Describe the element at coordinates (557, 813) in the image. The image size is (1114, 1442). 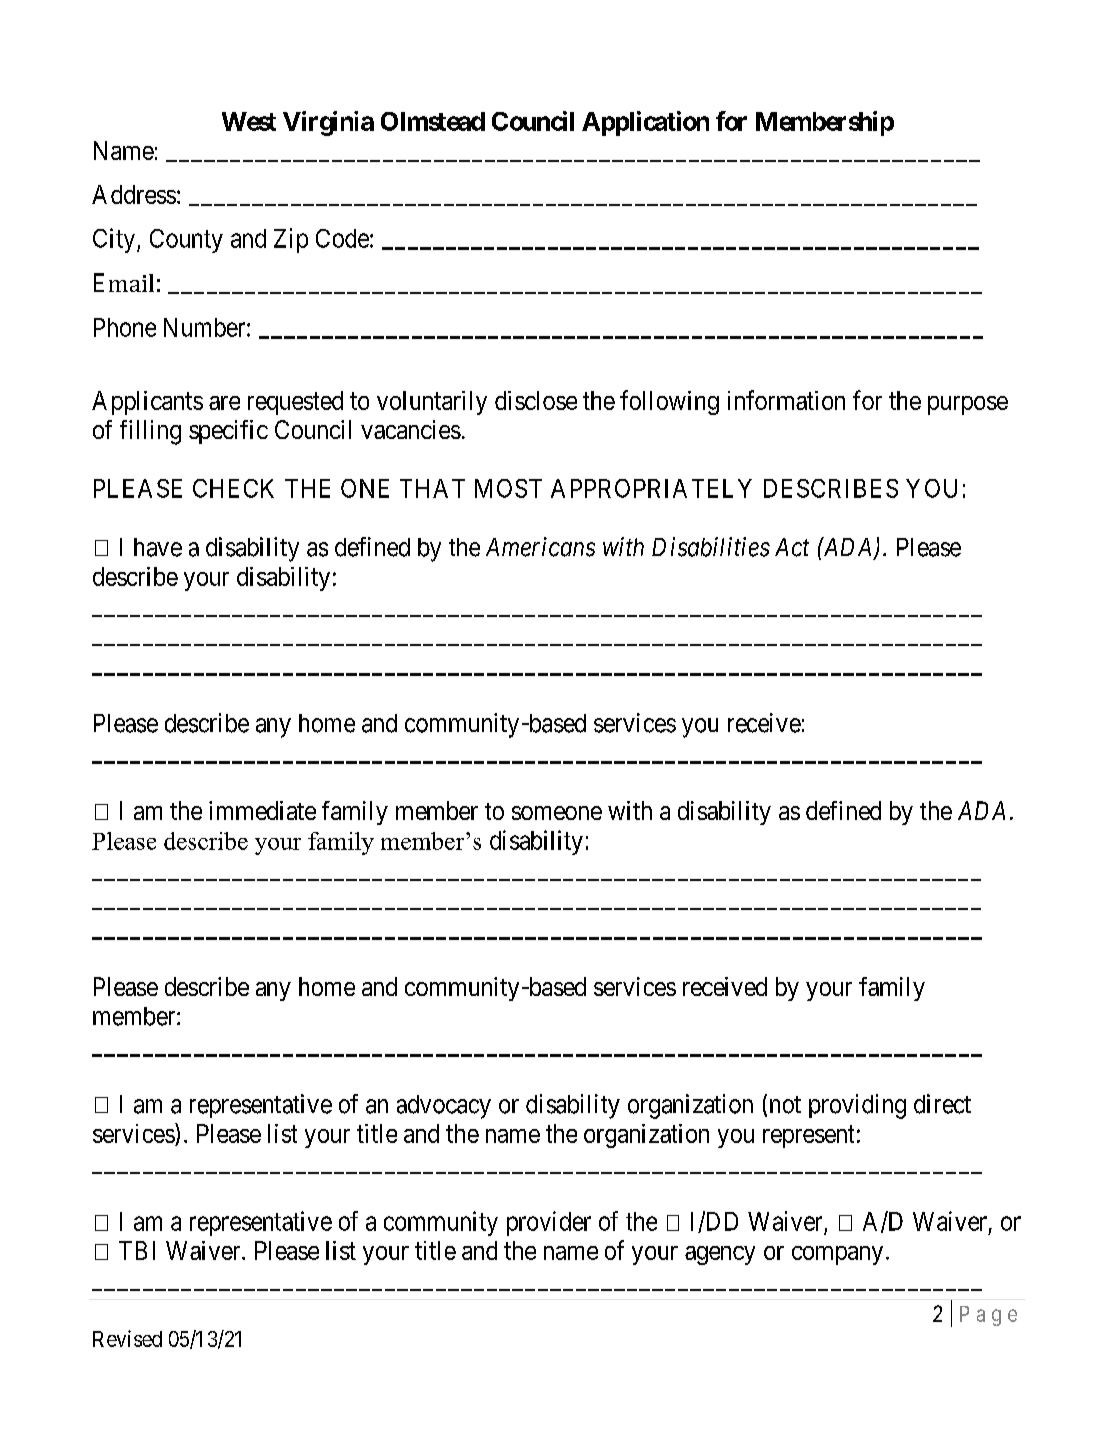
I see `someone` at that location.
